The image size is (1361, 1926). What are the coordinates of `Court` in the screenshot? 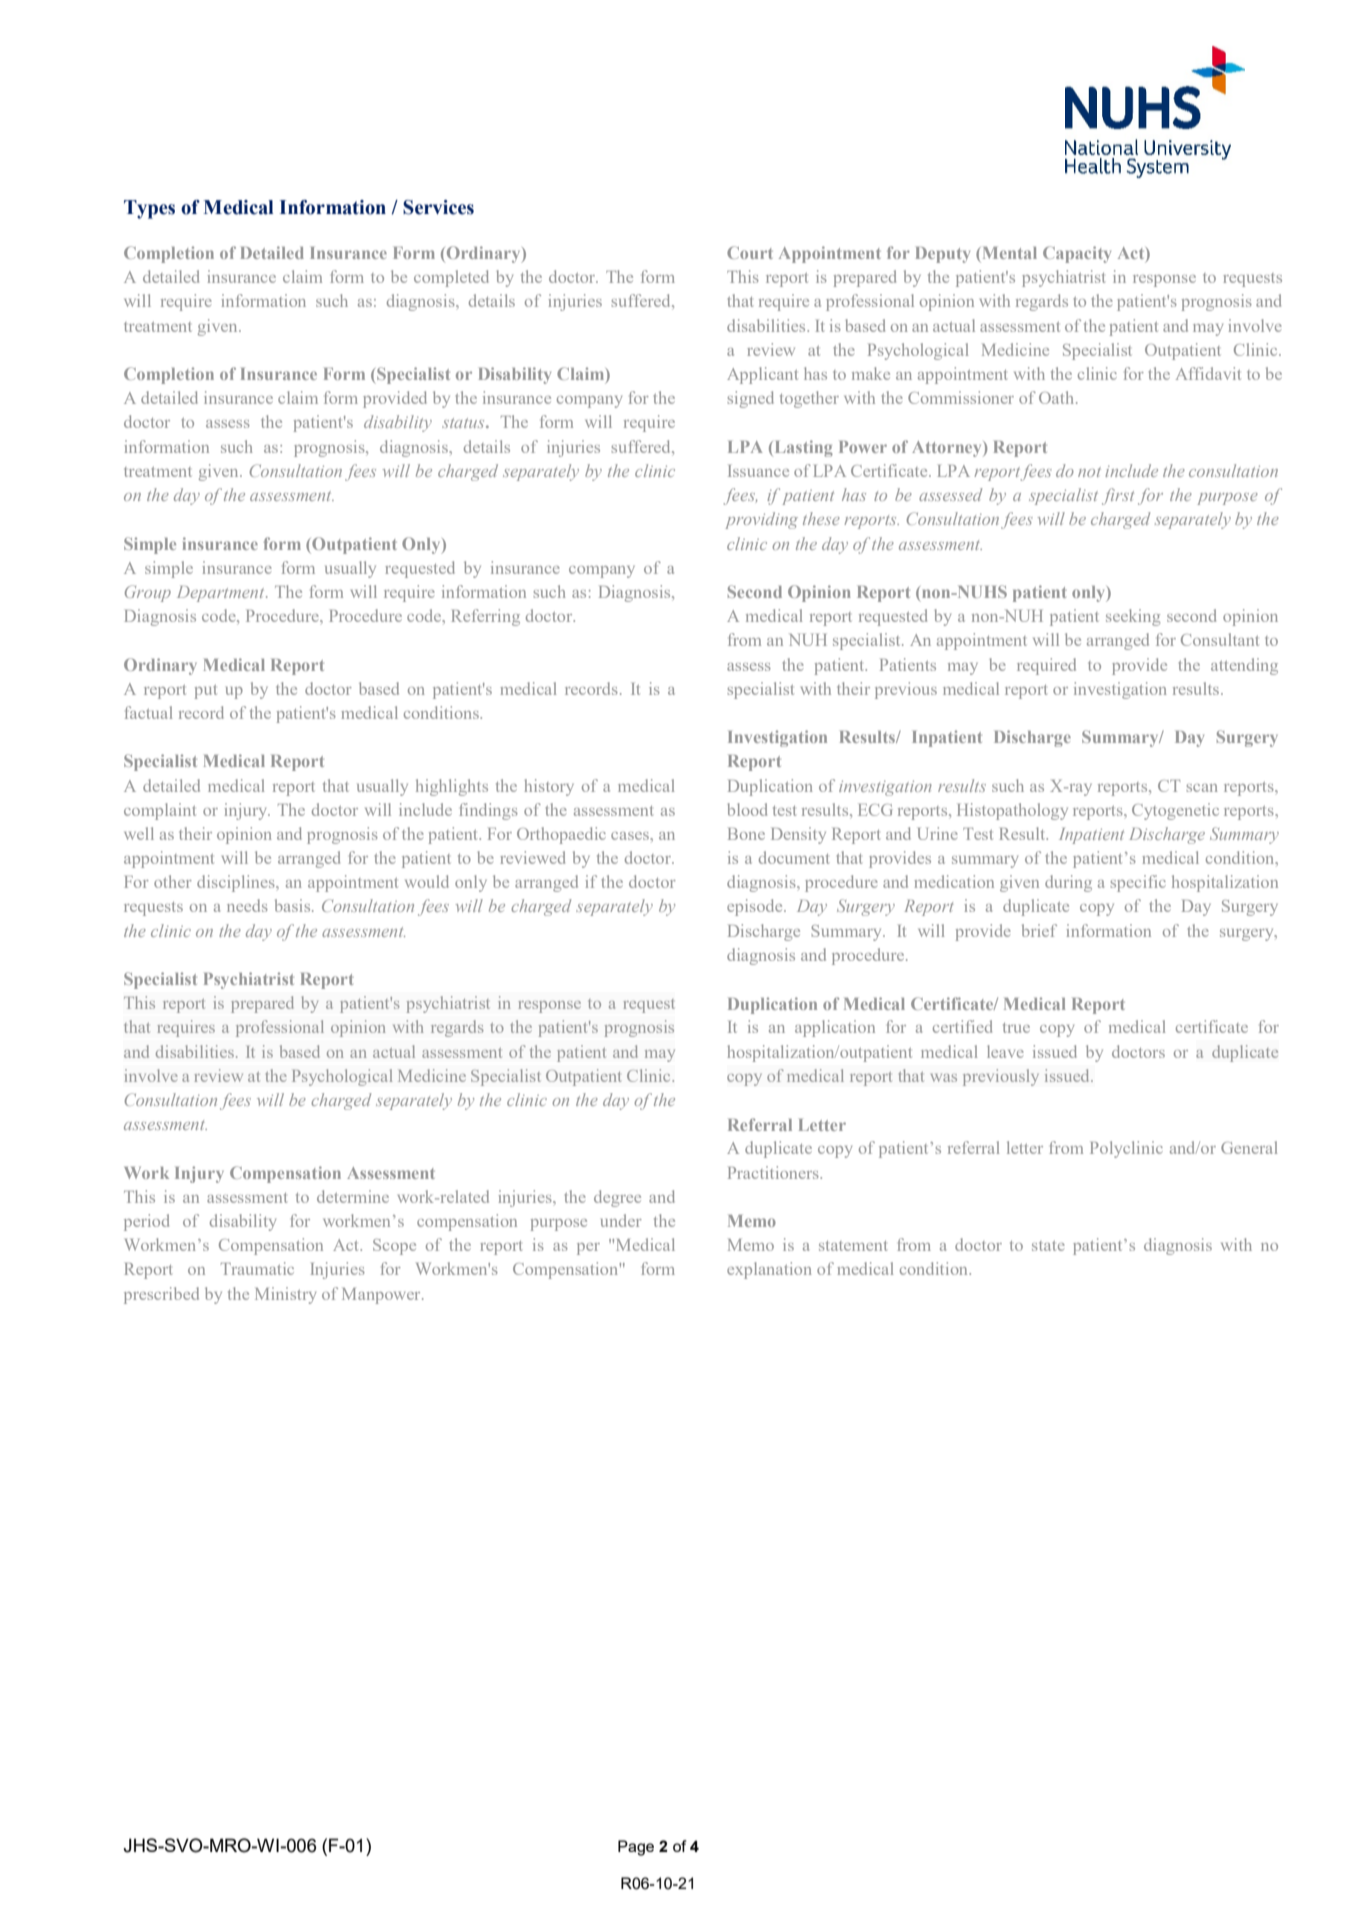 It's located at (750, 252).
